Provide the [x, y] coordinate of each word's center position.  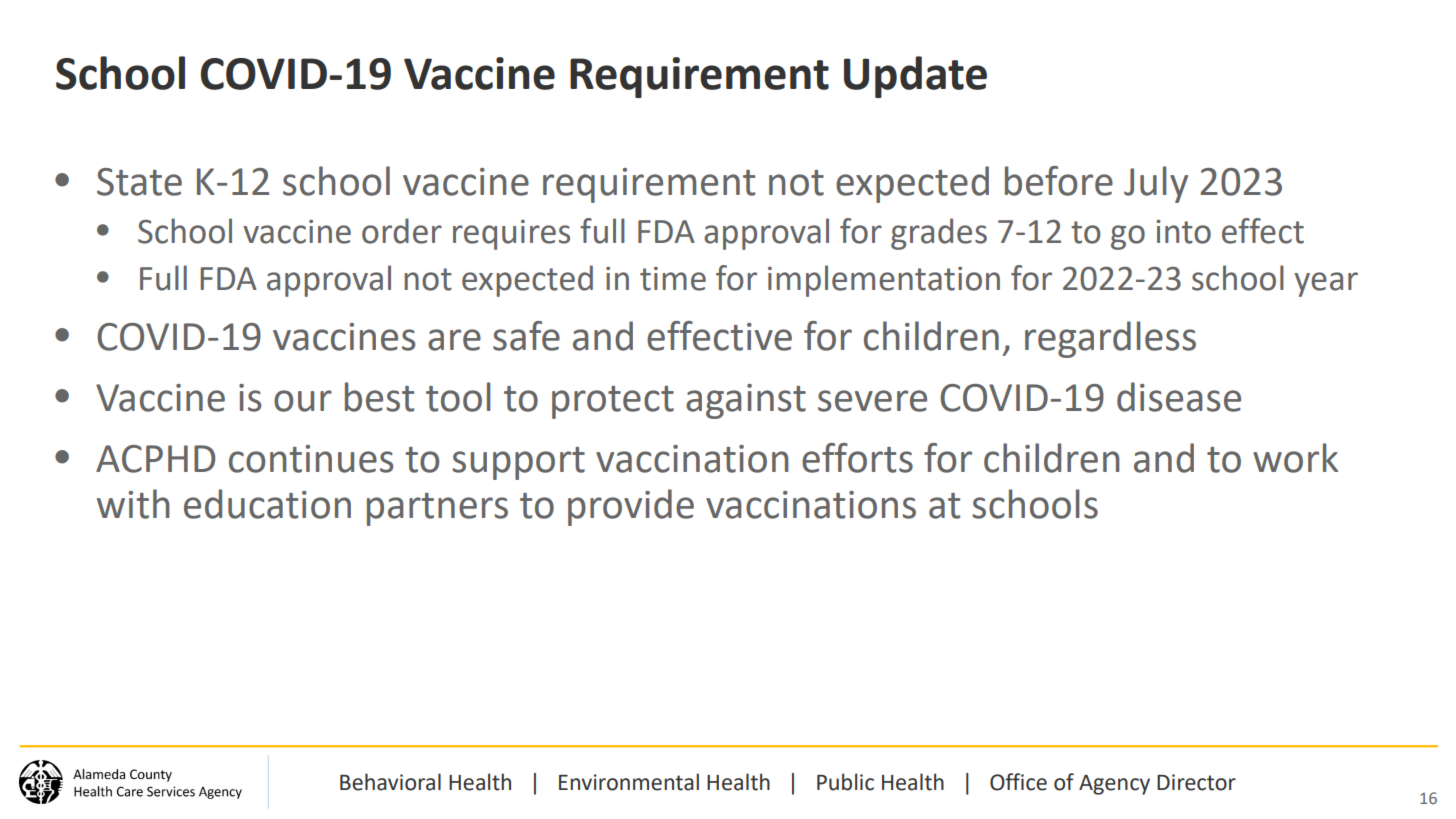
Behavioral [390, 782]
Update [915, 77]
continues [311, 459]
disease [1179, 397]
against [746, 401]
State [139, 182]
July [1156, 184]
